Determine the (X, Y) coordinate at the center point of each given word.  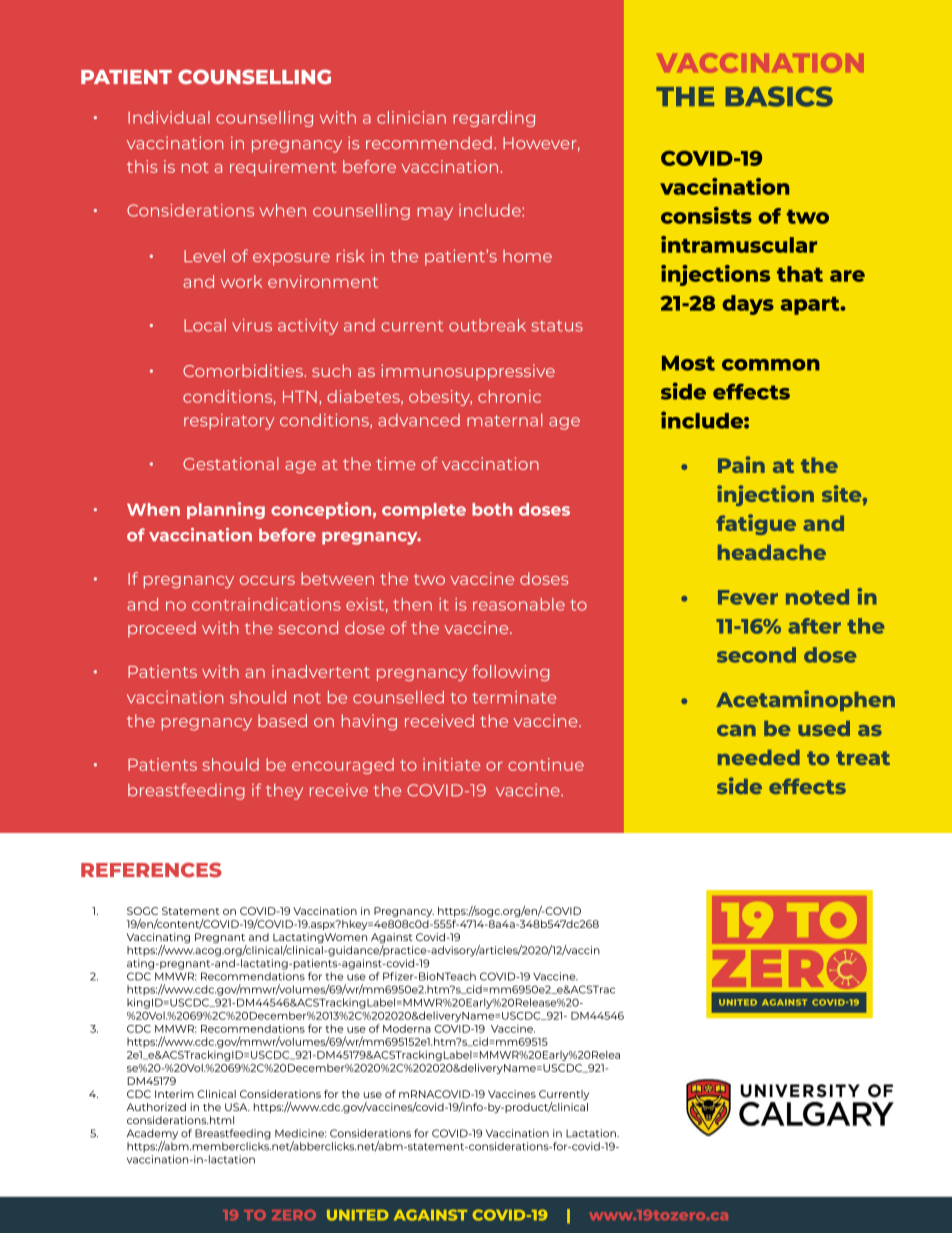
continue (546, 764)
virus (252, 325)
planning (226, 510)
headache (772, 552)
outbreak (487, 325)
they (284, 792)
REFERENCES (151, 870)
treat (863, 758)
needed (759, 757)
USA (237, 1107)
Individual (169, 117)
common (771, 365)
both (492, 509)
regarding (494, 119)
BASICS (779, 96)
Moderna (407, 1028)
